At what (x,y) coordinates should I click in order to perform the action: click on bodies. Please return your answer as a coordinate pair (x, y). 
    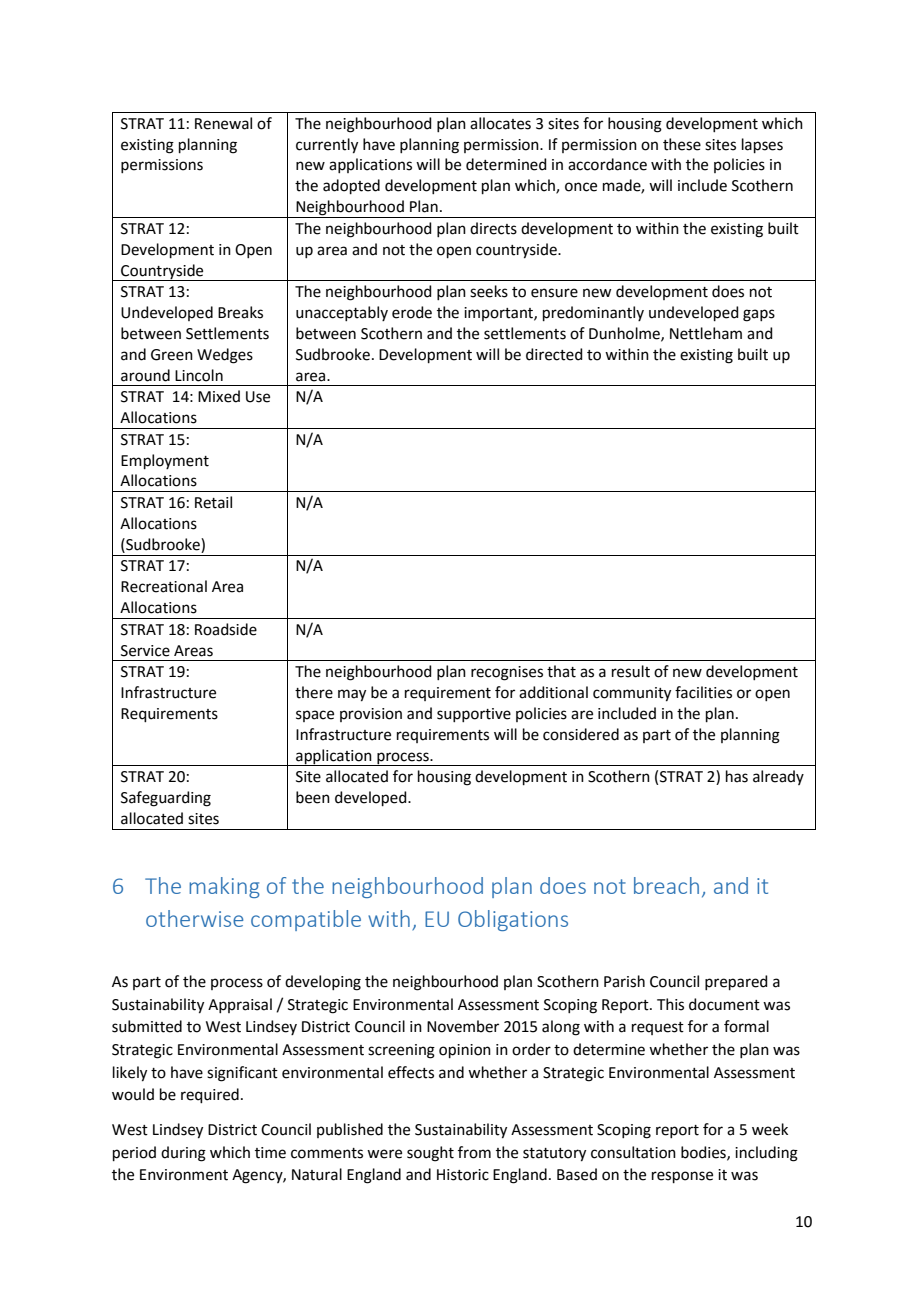
    Looking at the image, I should click on (704, 1153).
